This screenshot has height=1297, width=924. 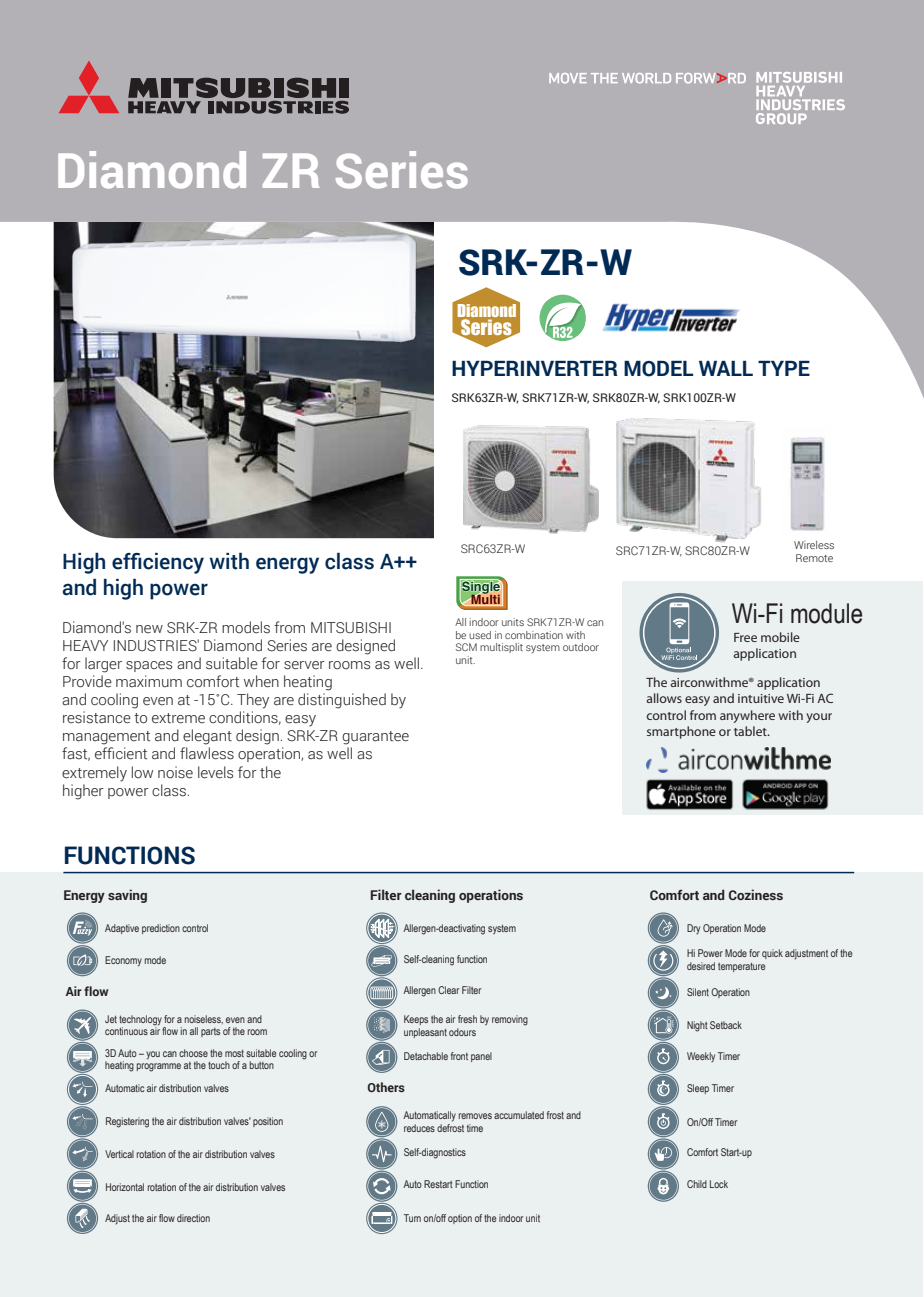 I want to click on technology, so click(x=140, y=1020).
